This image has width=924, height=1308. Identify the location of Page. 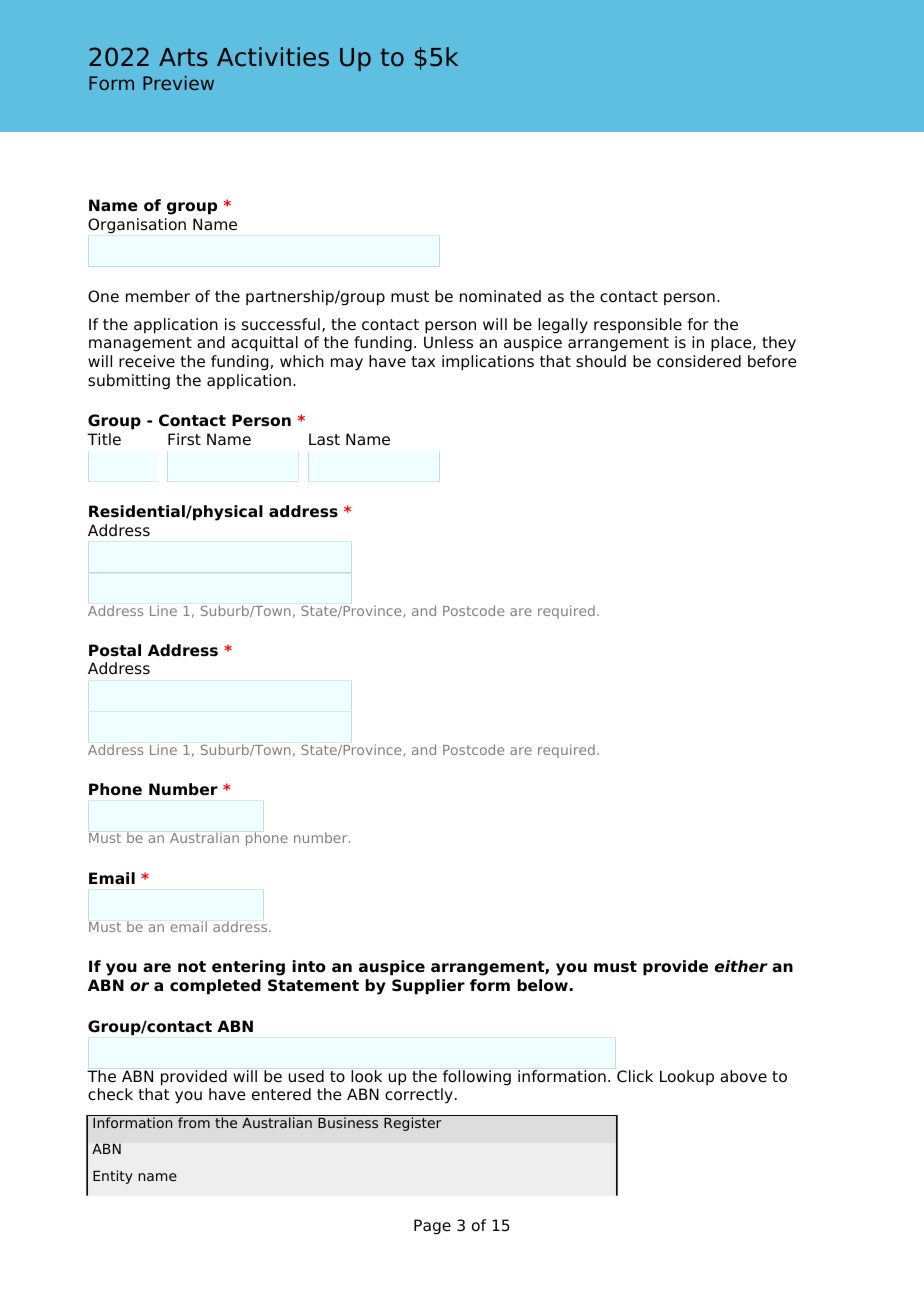
(432, 1227).
